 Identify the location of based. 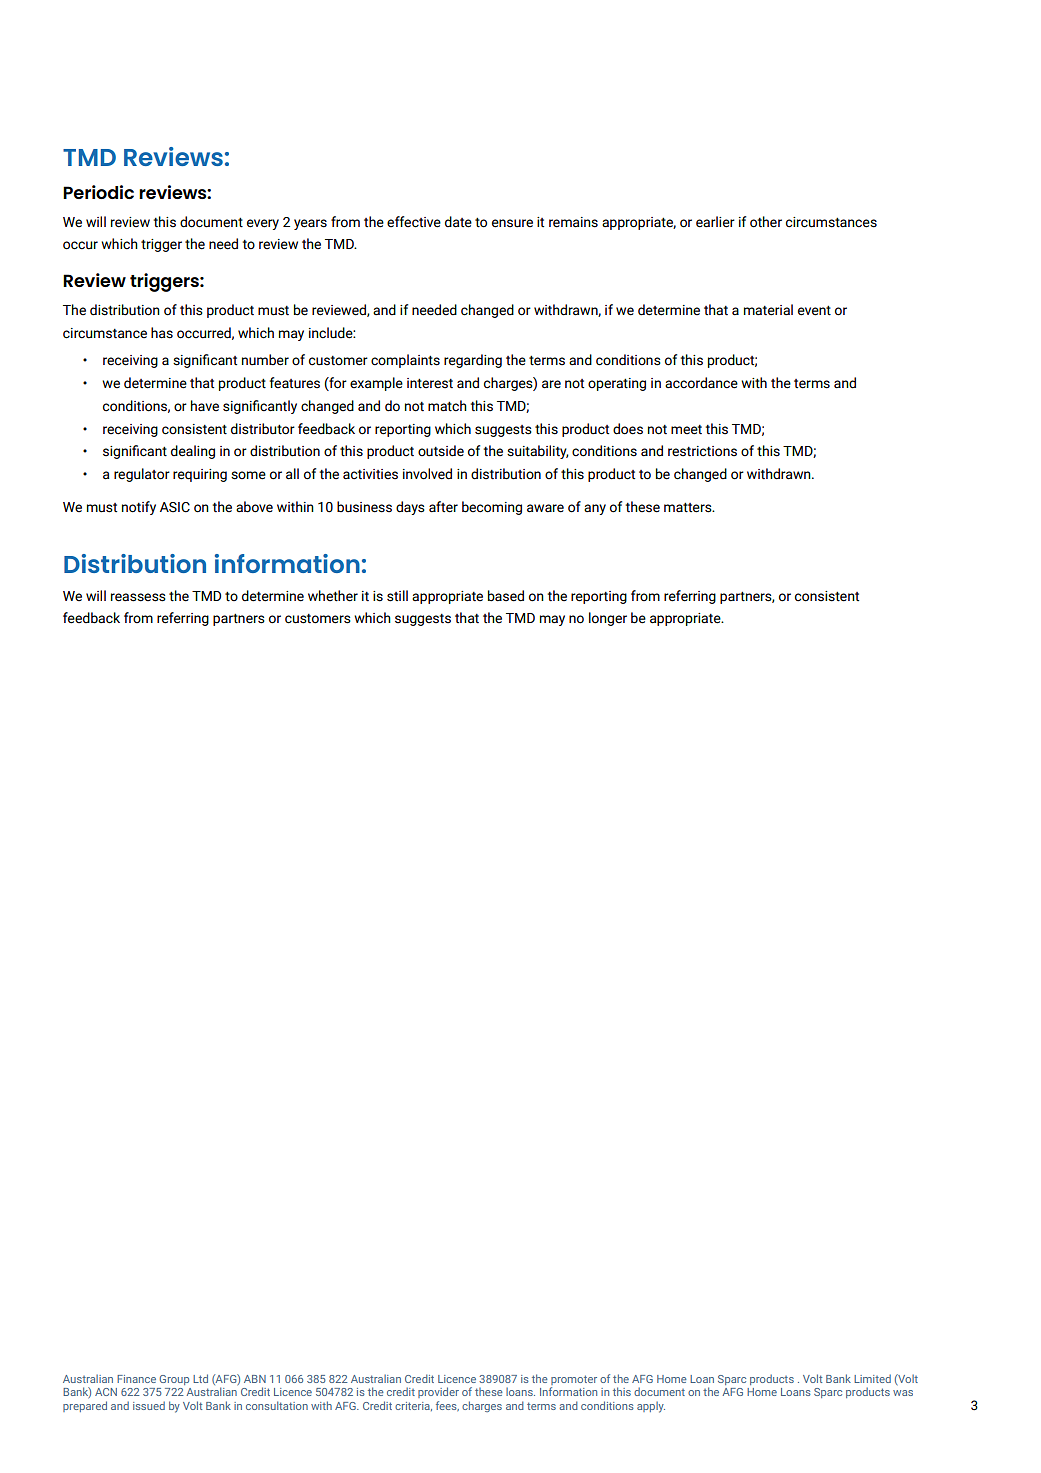
(506, 596).
